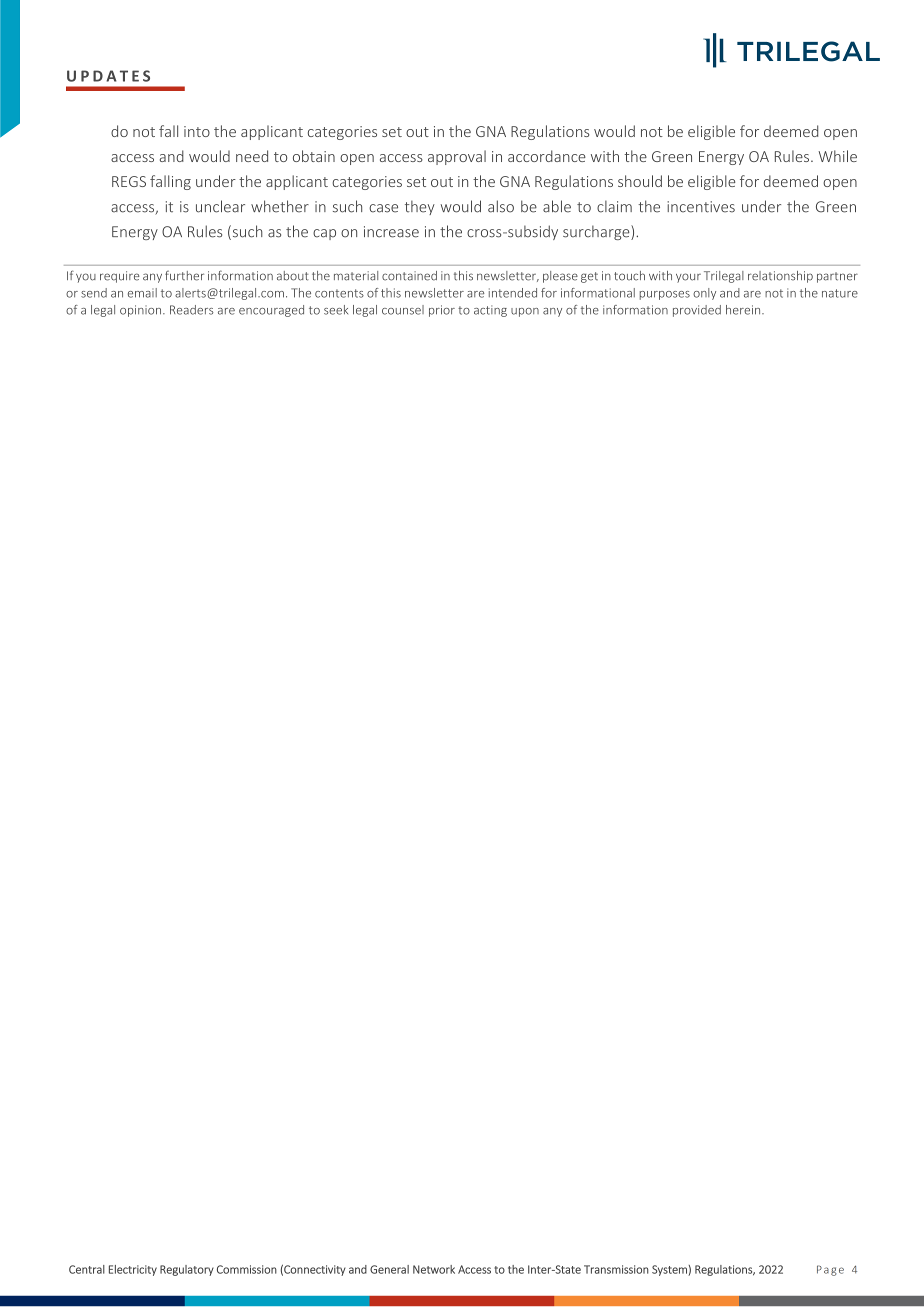 The width and height of the screenshot is (924, 1308). I want to click on Electricity, so click(133, 1270).
